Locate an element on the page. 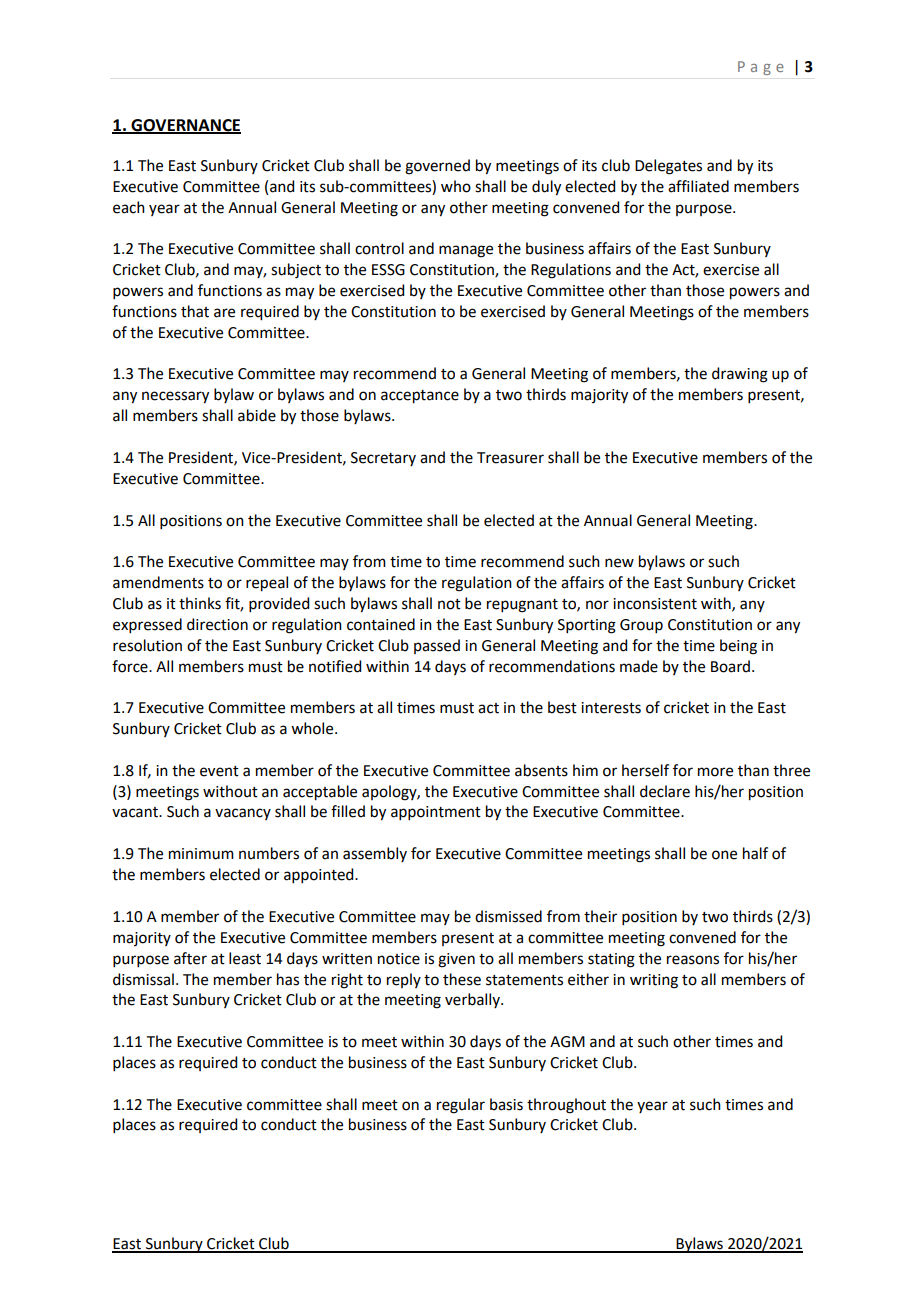  minimum is located at coordinates (201, 854).
